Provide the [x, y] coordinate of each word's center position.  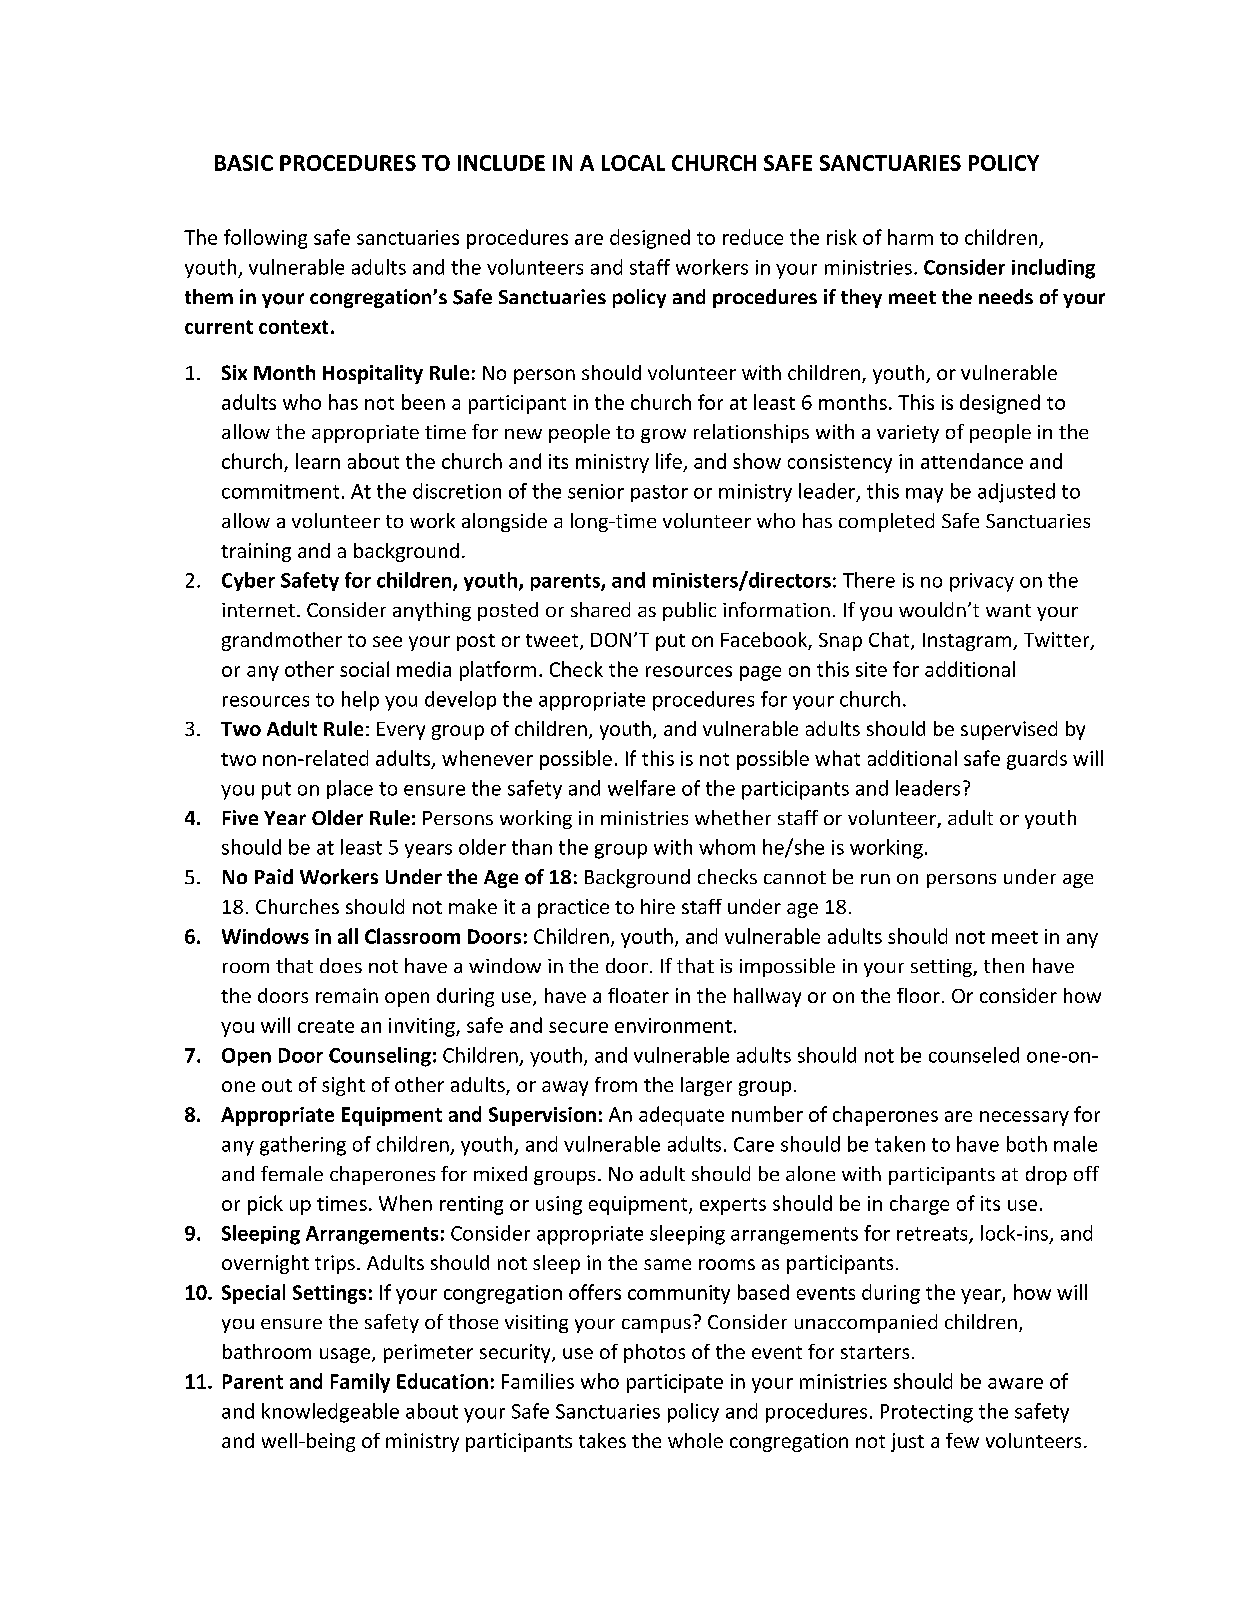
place [350, 789]
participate [675, 1383]
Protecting [927, 1413]
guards [1037, 760]
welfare [641, 788]
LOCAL [633, 163]
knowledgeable [330, 1413]
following [265, 239]
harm [910, 237]
